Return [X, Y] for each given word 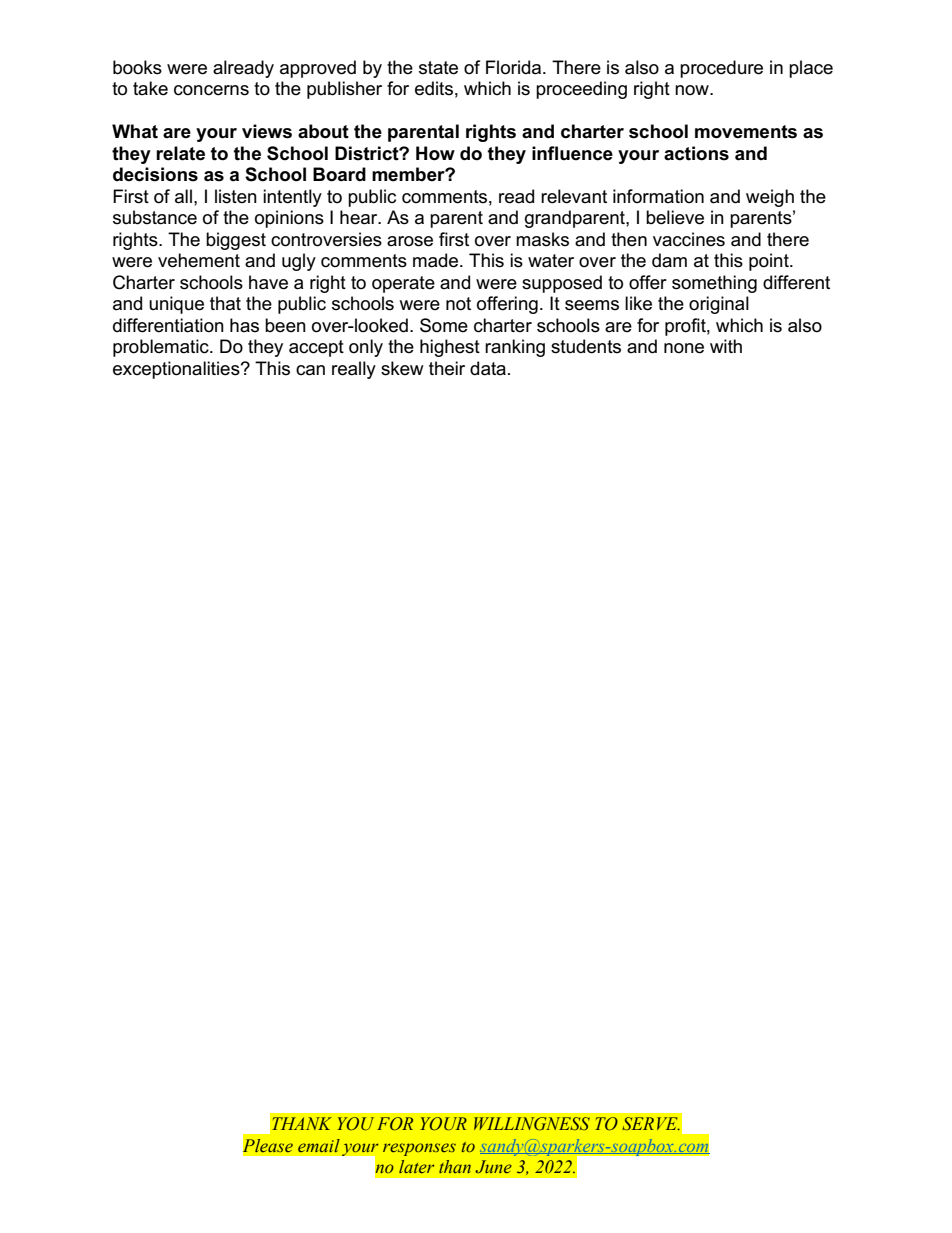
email [319, 1145]
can [310, 370]
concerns [211, 90]
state [438, 68]
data [488, 368]
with [726, 346]
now [693, 90]
